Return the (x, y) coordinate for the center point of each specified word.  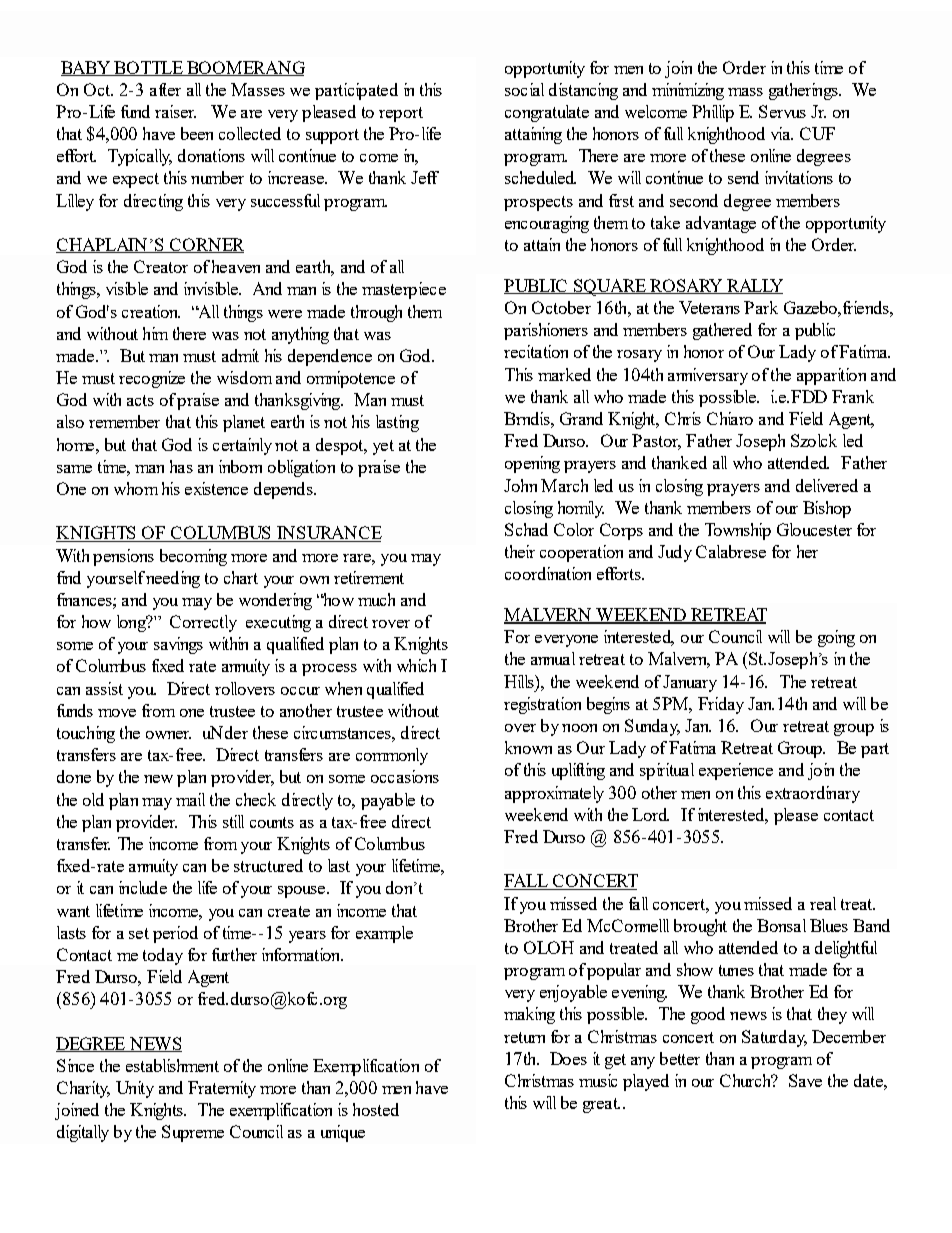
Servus (782, 111)
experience (736, 771)
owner (168, 735)
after (165, 89)
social (524, 89)
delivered (827, 485)
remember (124, 421)
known (528, 747)
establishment (172, 1065)
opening (532, 464)
